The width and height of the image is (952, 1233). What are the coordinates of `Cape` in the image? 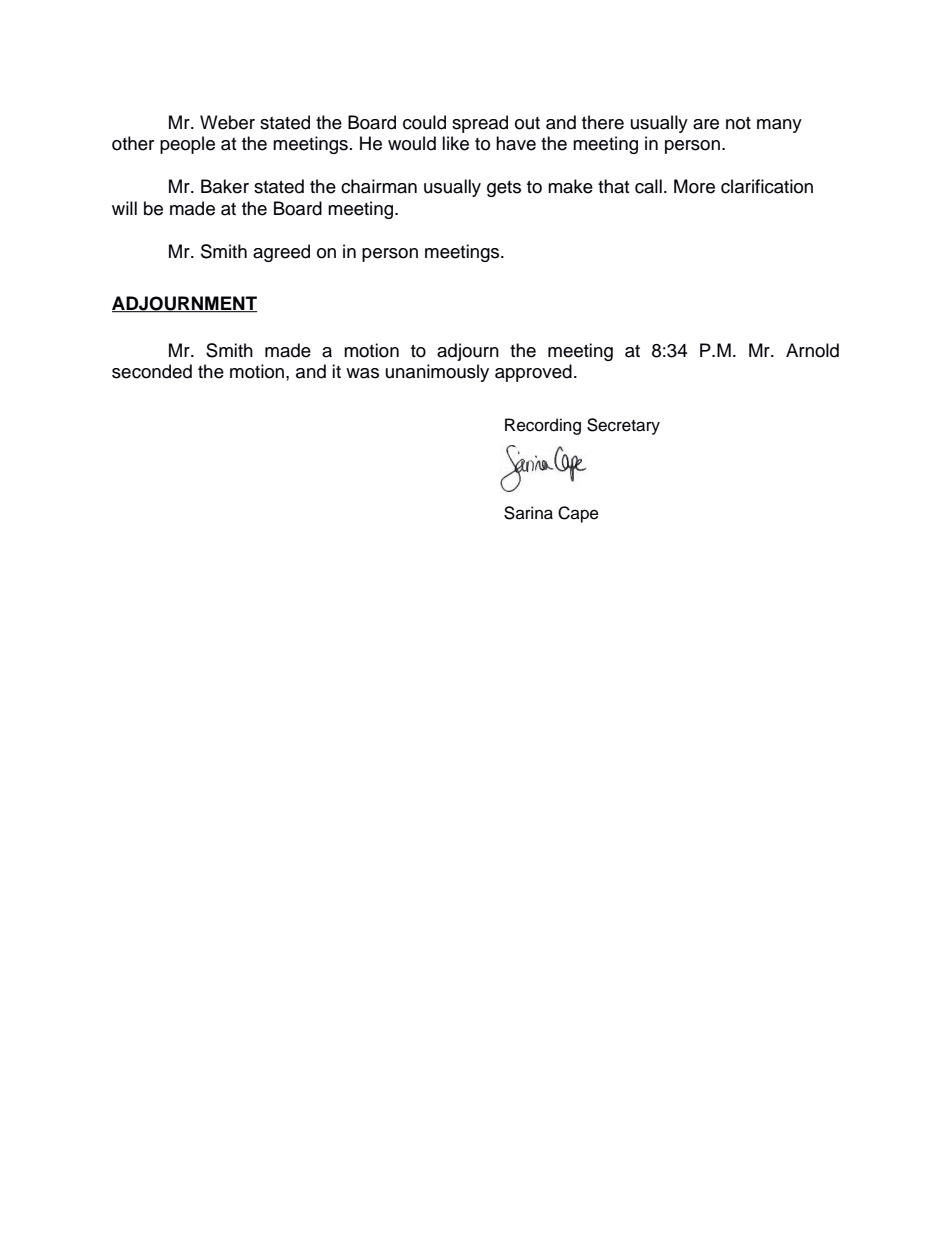 It's located at (578, 514).
